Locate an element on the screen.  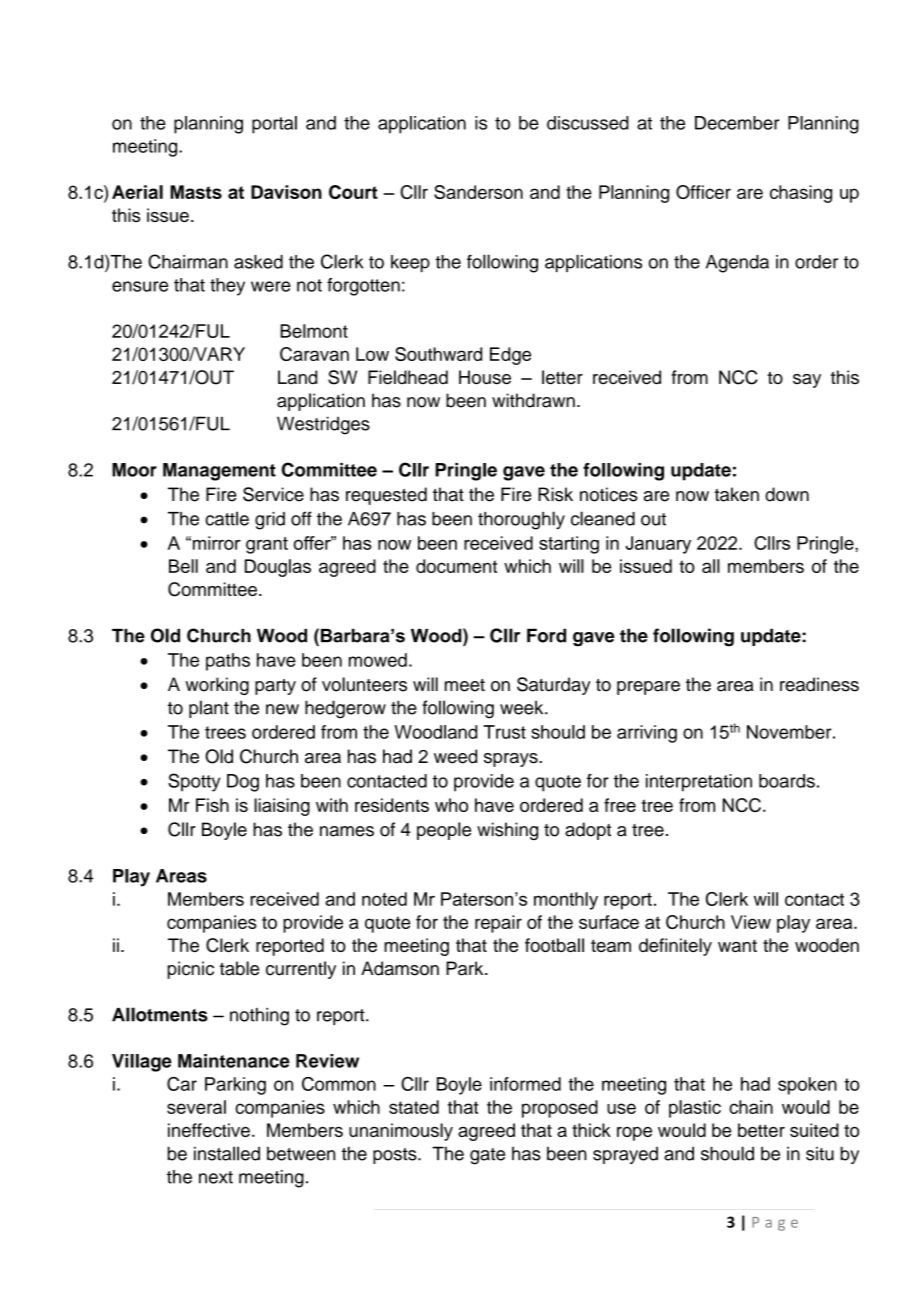
gate is located at coordinates (487, 1156).
